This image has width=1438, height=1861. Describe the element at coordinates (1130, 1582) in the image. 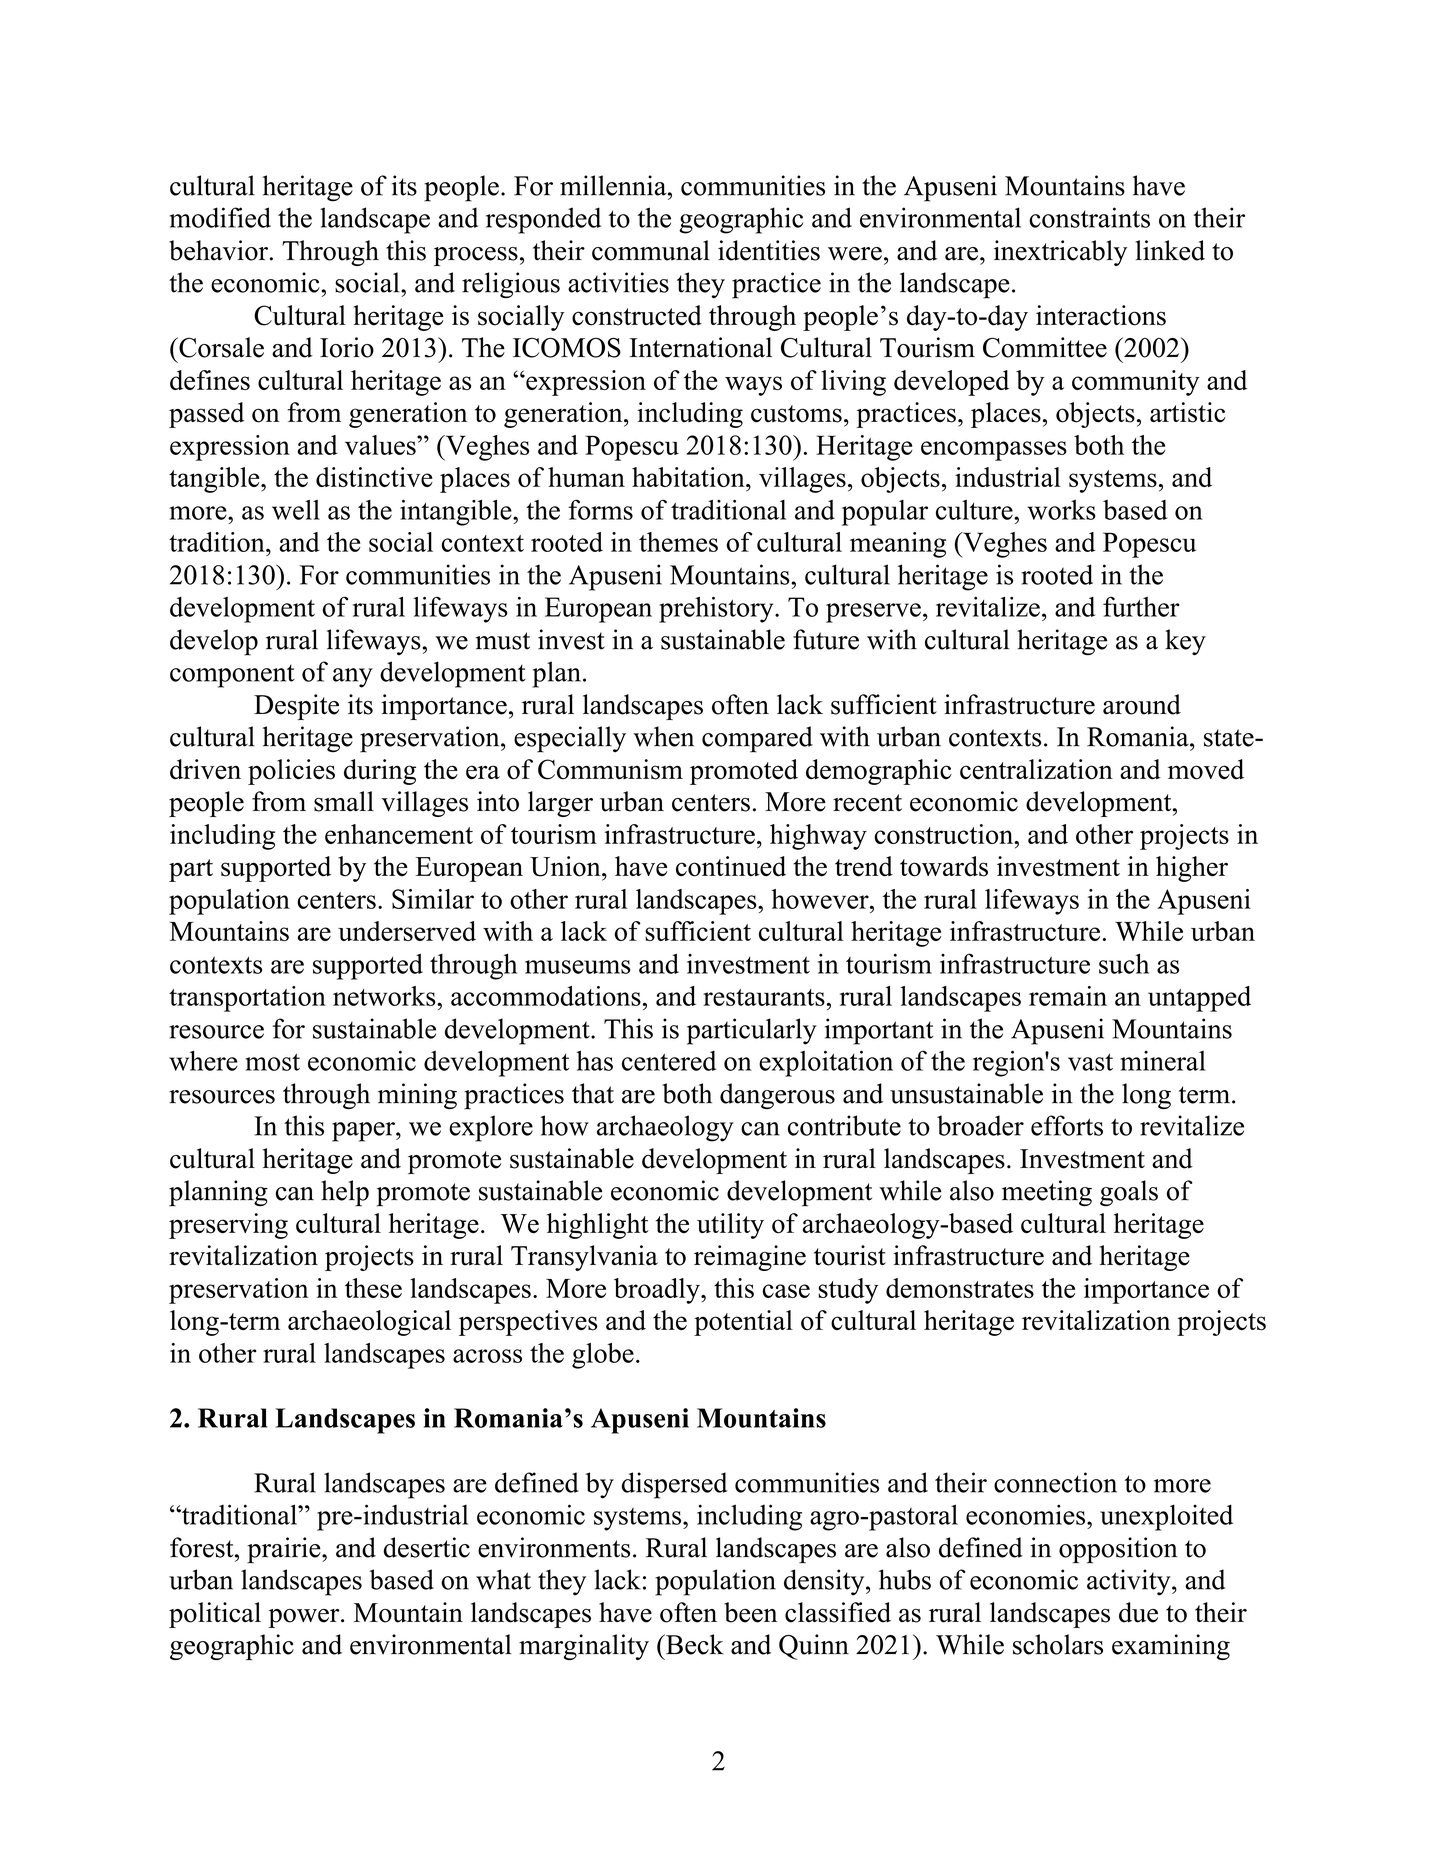

I see `activity` at that location.
